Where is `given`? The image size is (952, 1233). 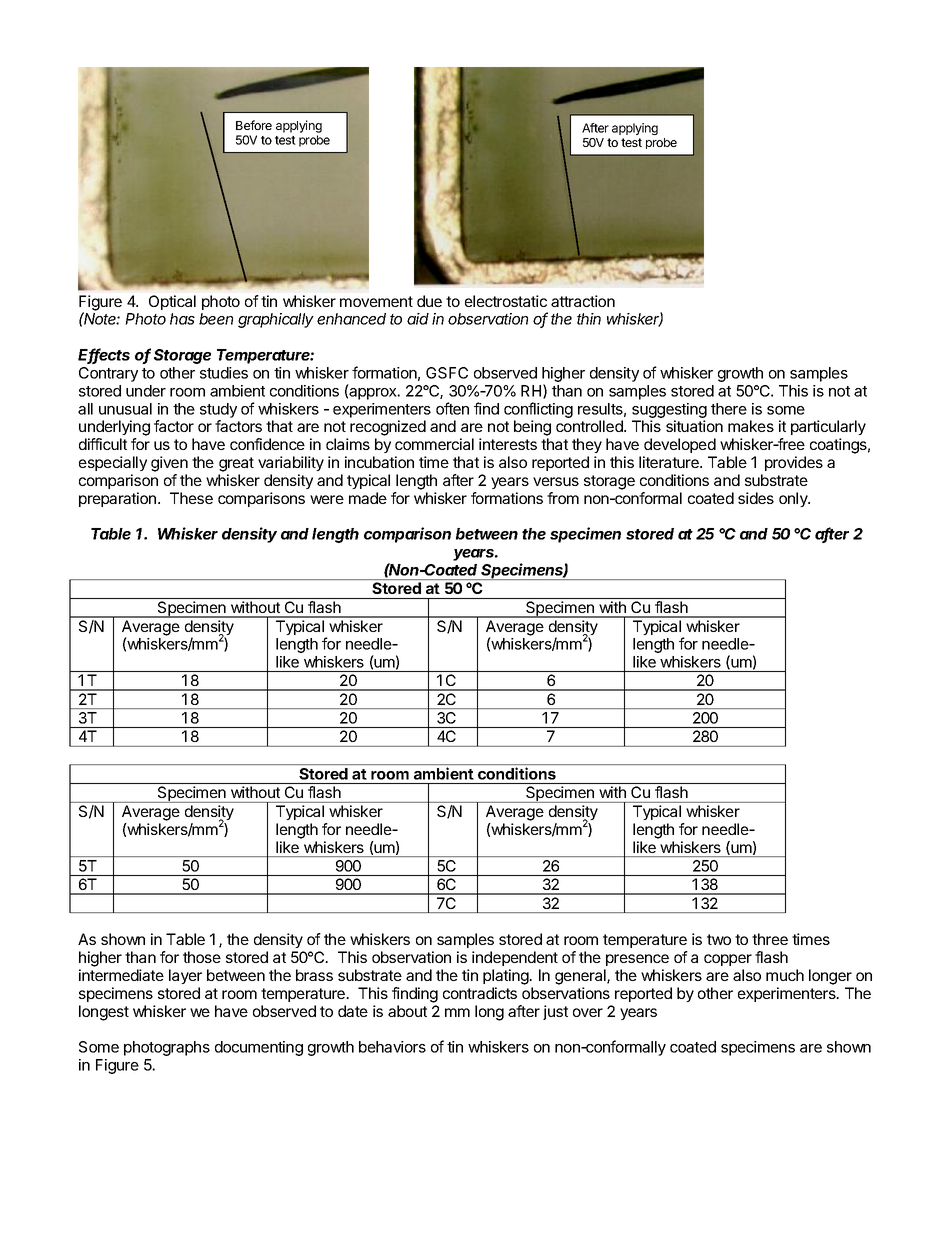
given is located at coordinates (169, 464).
